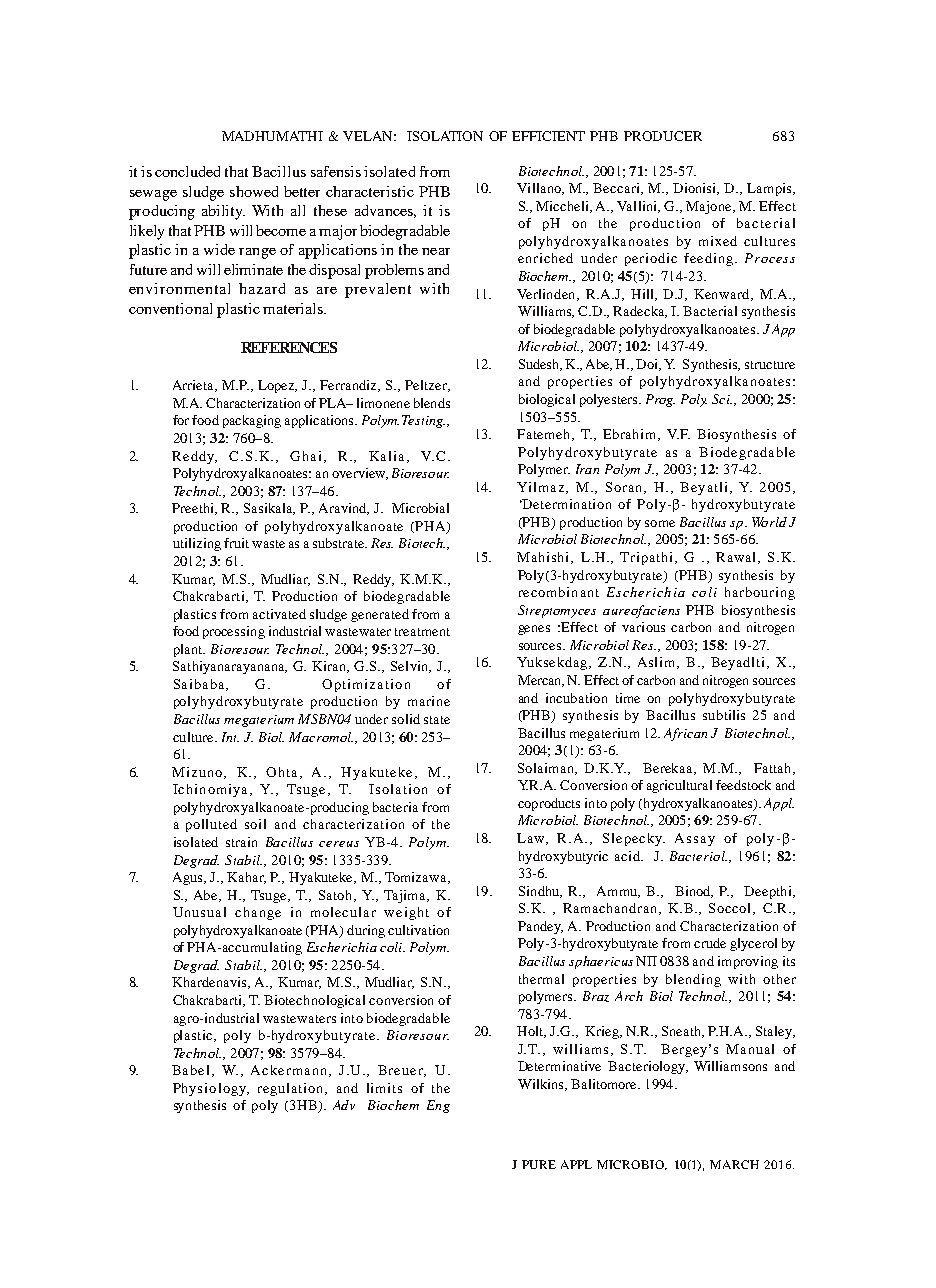 This screenshot has width=936, height=1288. What do you see at coordinates (422, 632) in the screenshot?
I see `treatment` at bounding box center [422, 632].
